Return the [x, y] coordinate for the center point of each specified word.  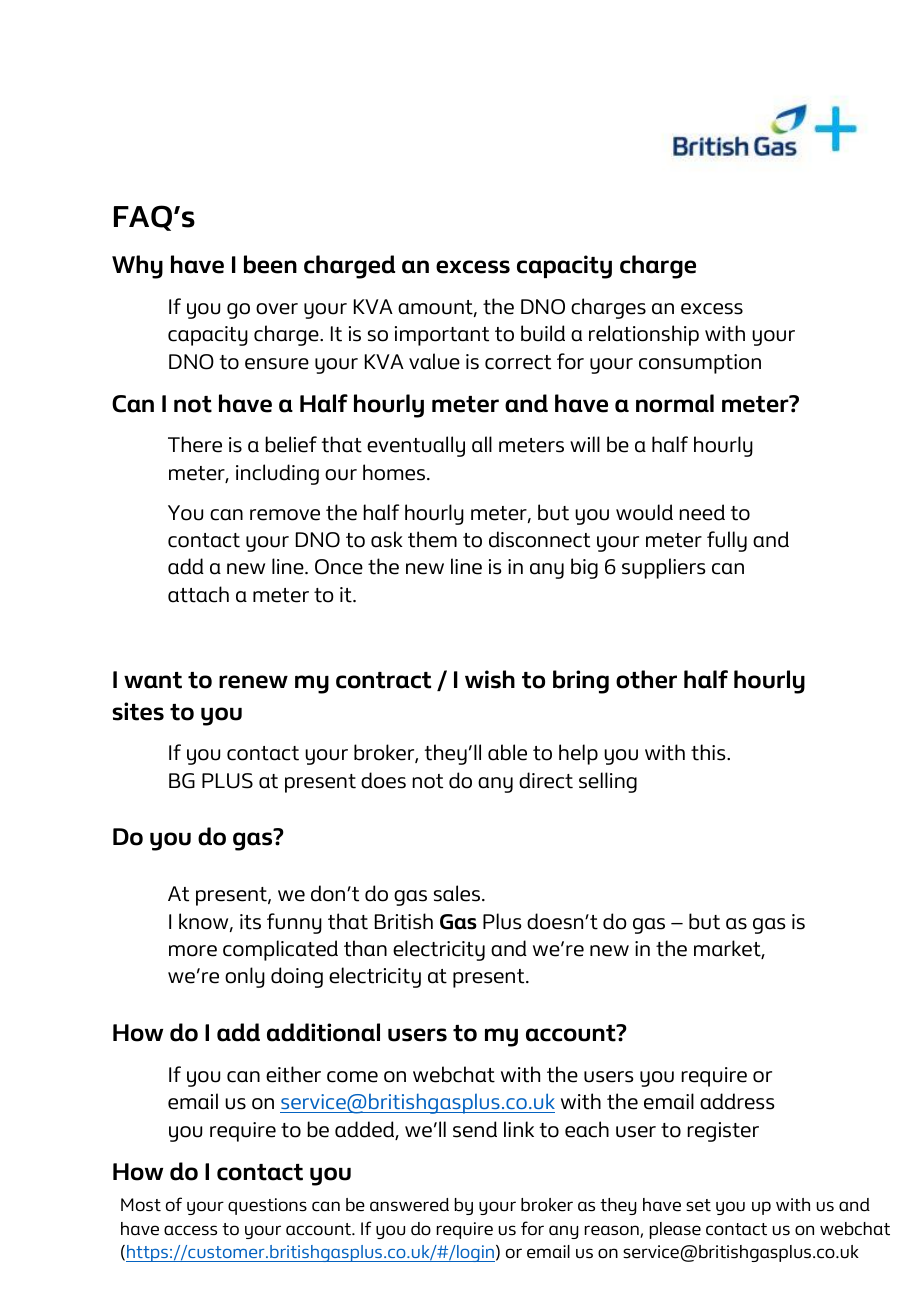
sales [457, 893]
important [442, 336]
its [250, 922]
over [277, 309]
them [432, 539]
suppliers [664, 568]
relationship [644, 335]
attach [198, 594]
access [190, 1230]
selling [608, 782]
